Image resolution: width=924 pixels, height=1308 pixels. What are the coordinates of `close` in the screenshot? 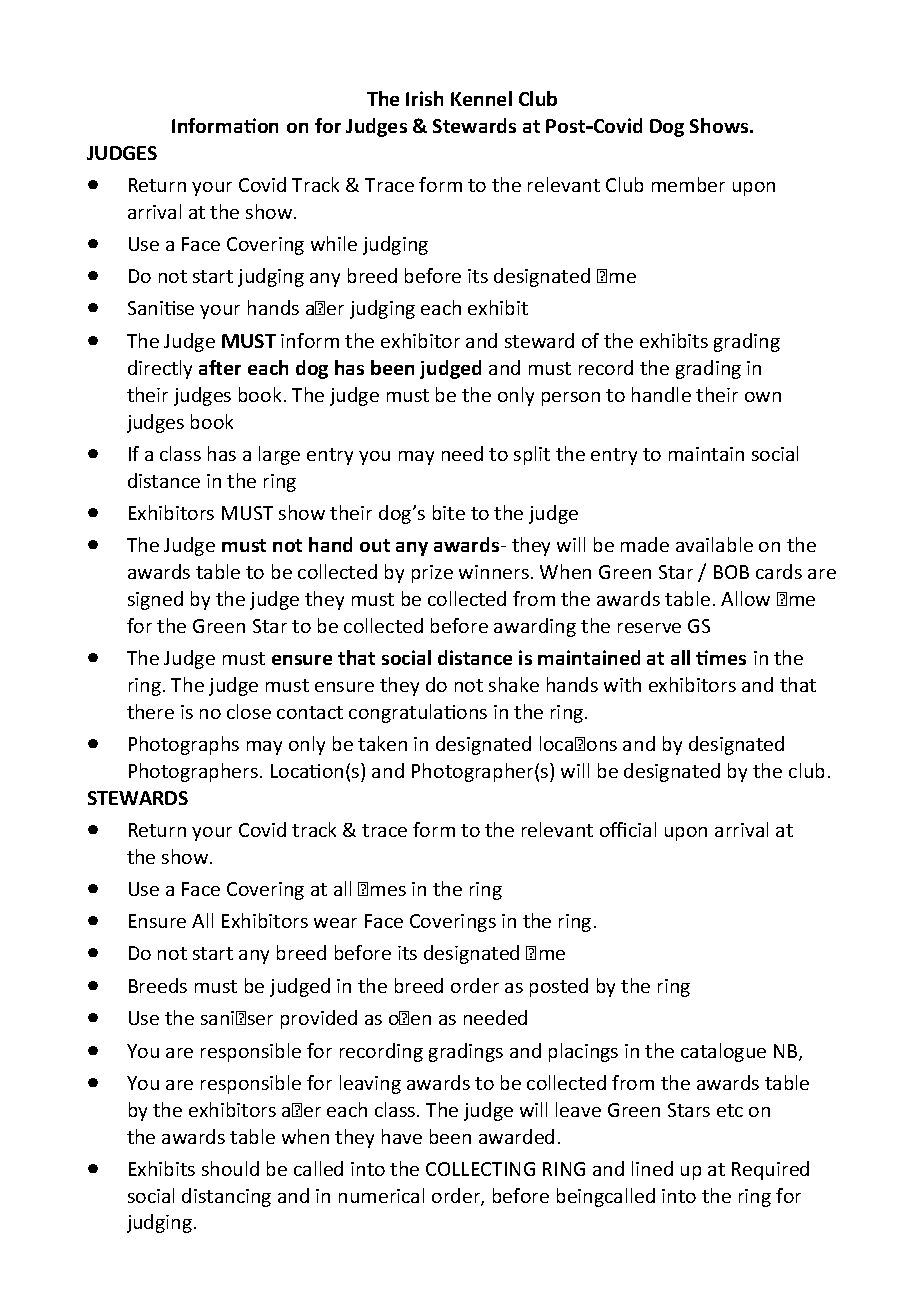 It's located at (249, 711).
